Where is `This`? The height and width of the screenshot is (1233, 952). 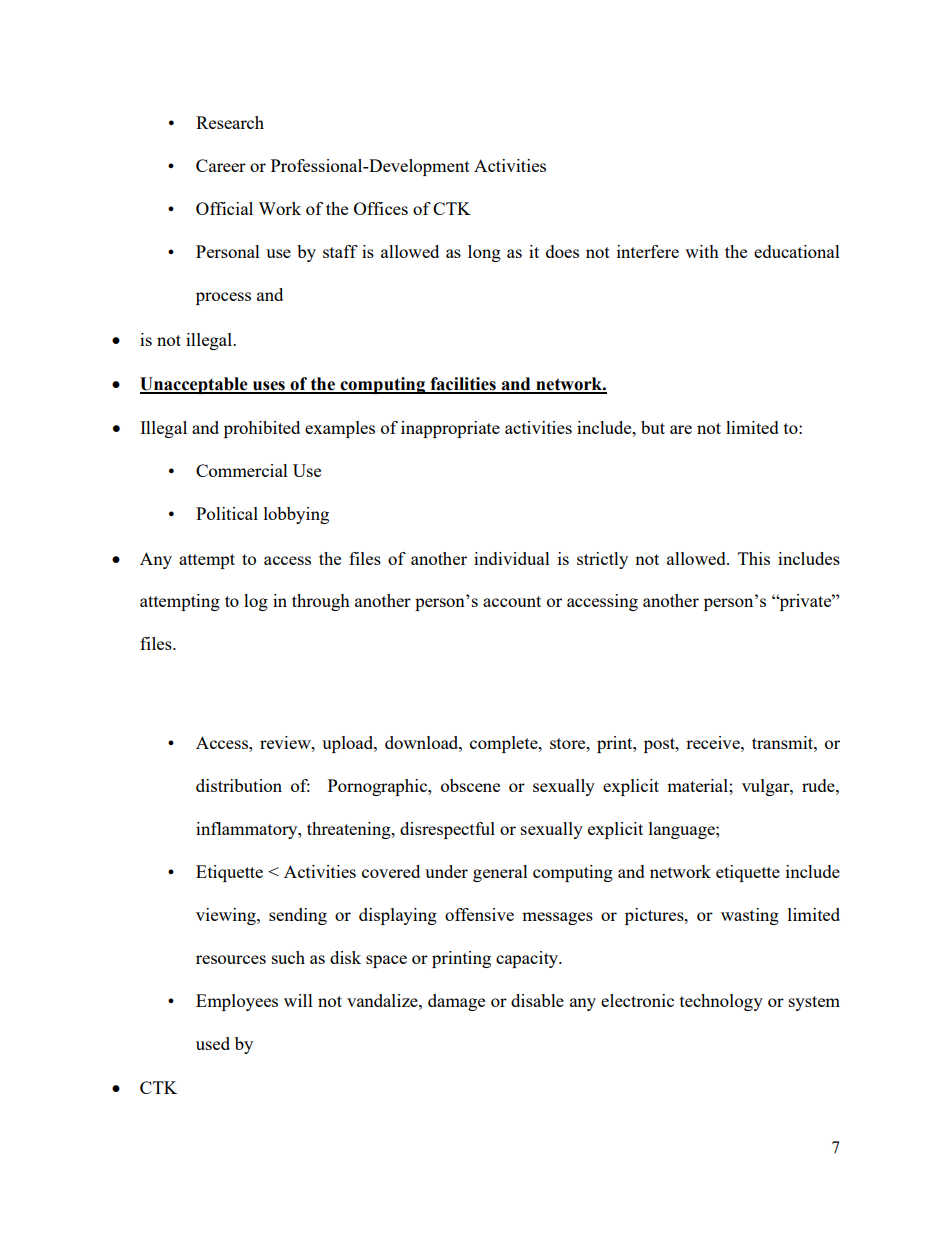
This is located at coordinates (754, 558).
